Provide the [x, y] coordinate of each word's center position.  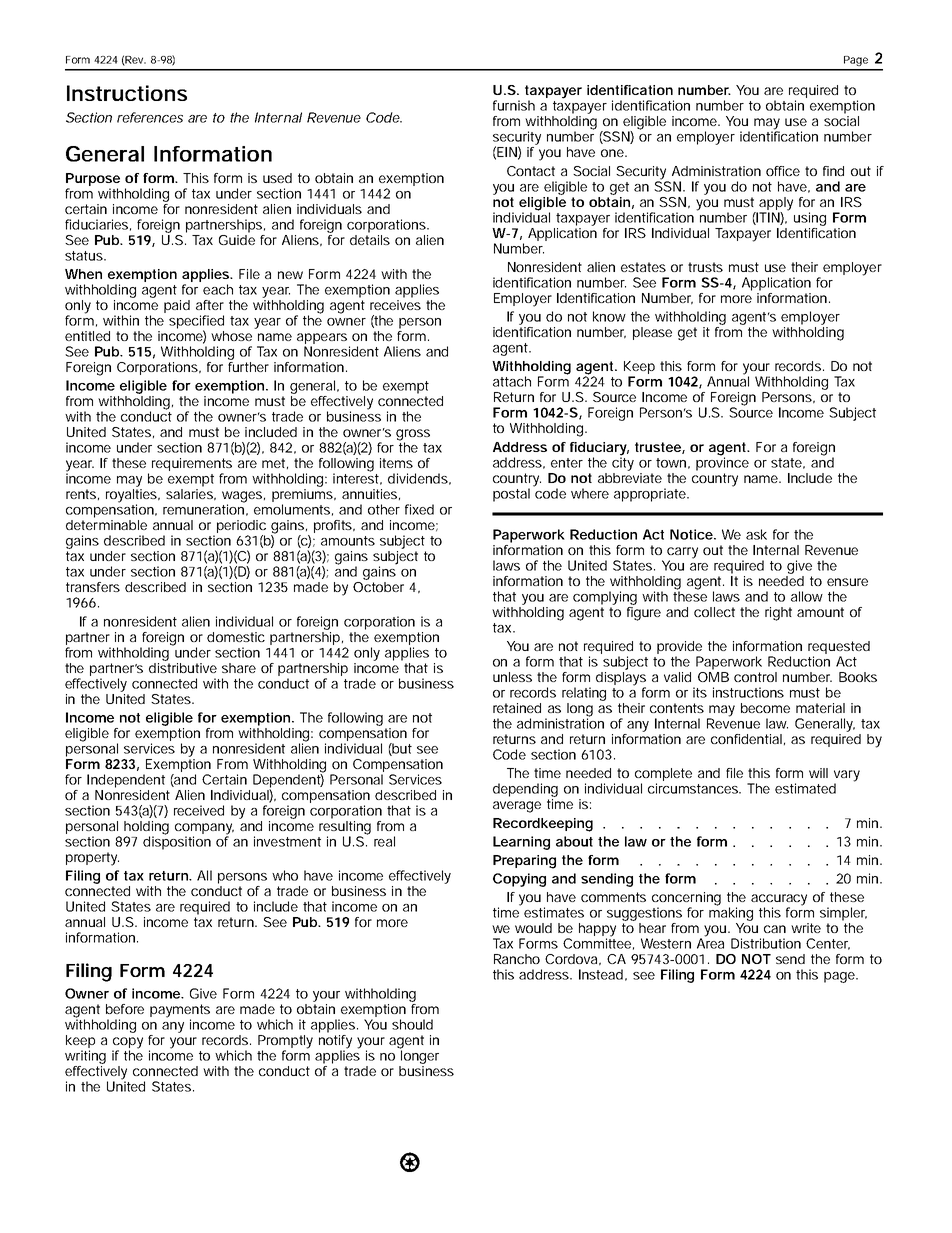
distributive [183, 666]
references [150, 117]
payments [180, 1012]
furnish [514, 105]
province [722, 463]
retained [517, 708]
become [765, 708]
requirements [192, 466]
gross [413, 436]
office [783, 171]
